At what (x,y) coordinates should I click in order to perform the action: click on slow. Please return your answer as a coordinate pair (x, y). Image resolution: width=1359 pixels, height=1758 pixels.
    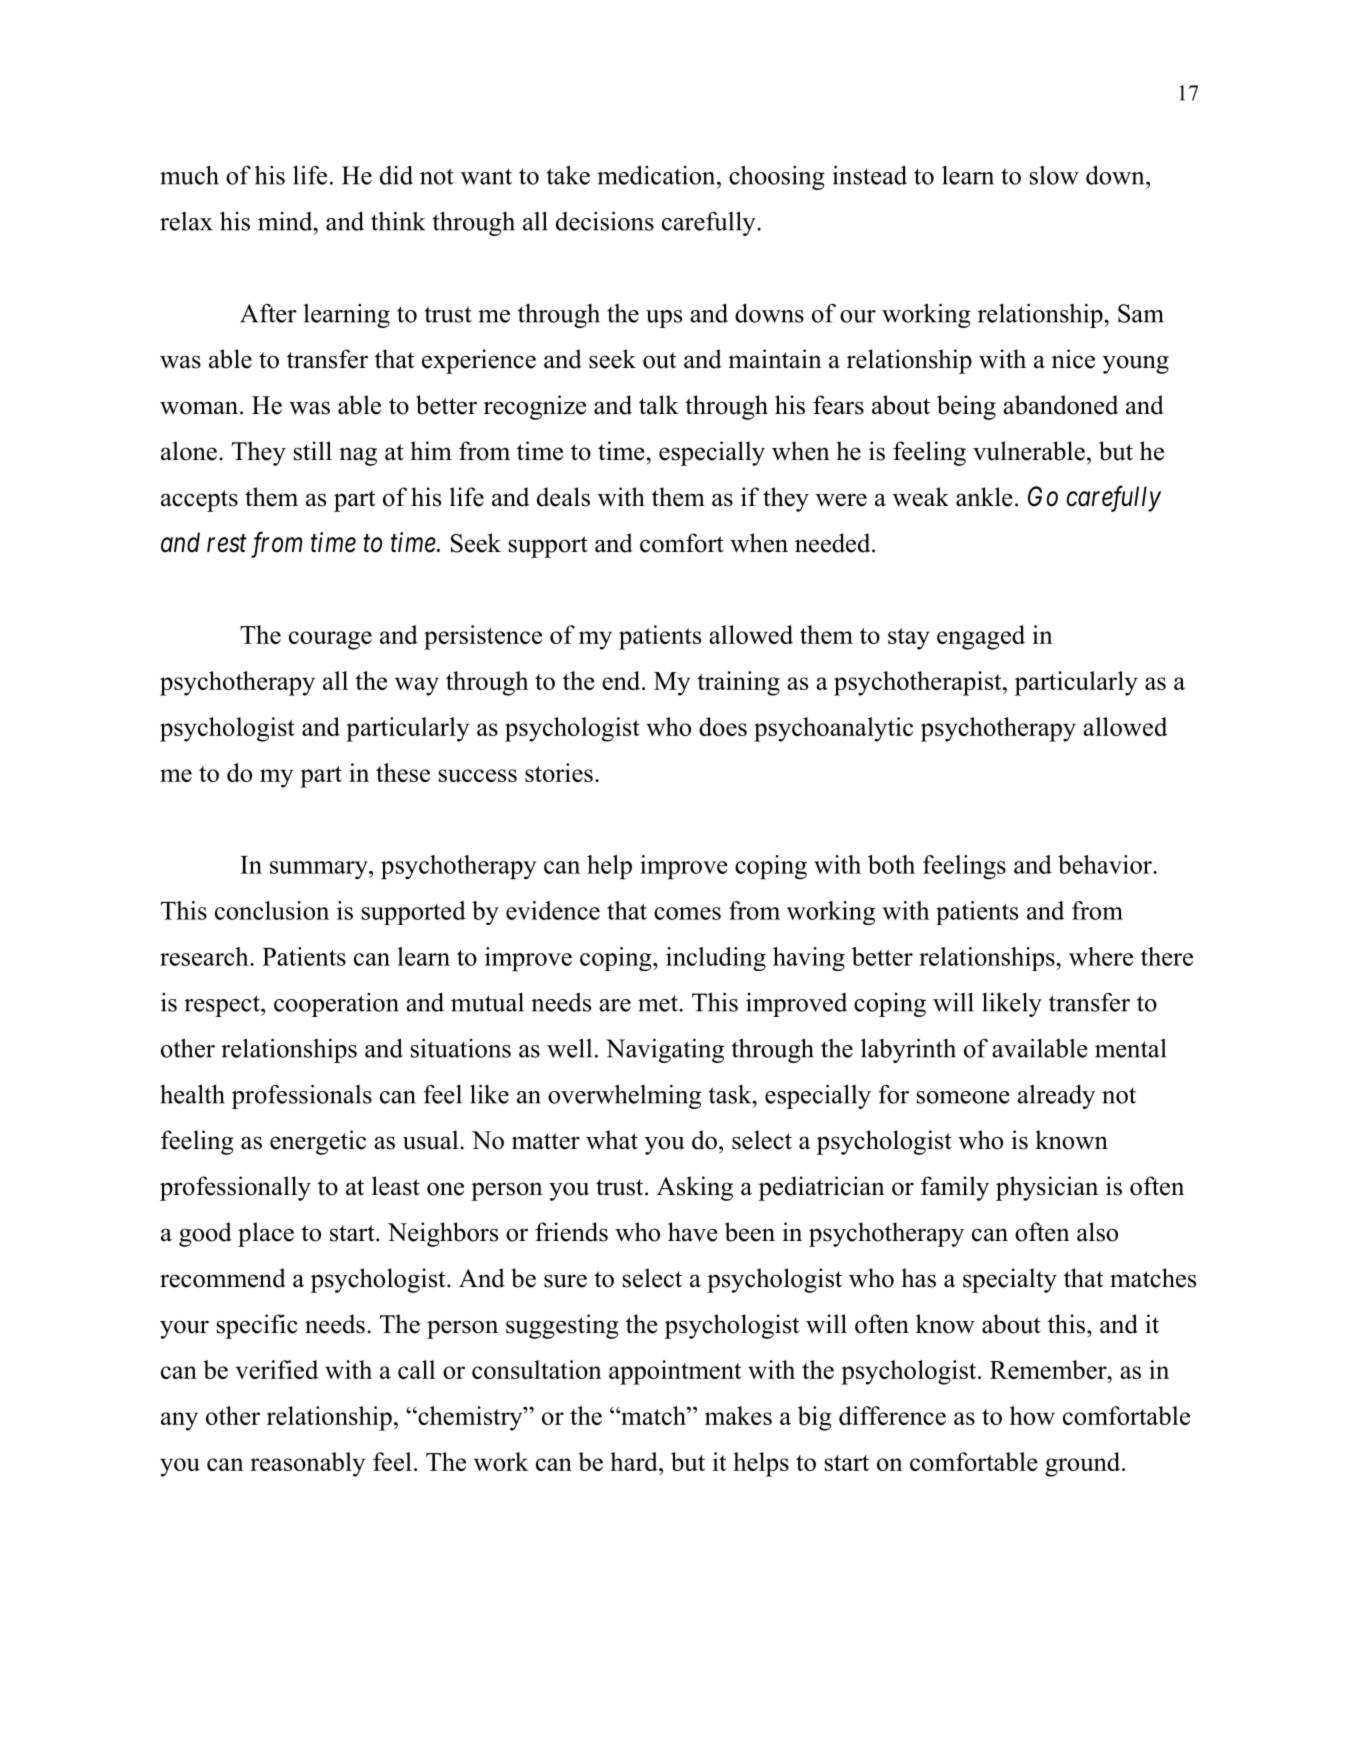
    Looking at the image, I should click on (1054, 175).
